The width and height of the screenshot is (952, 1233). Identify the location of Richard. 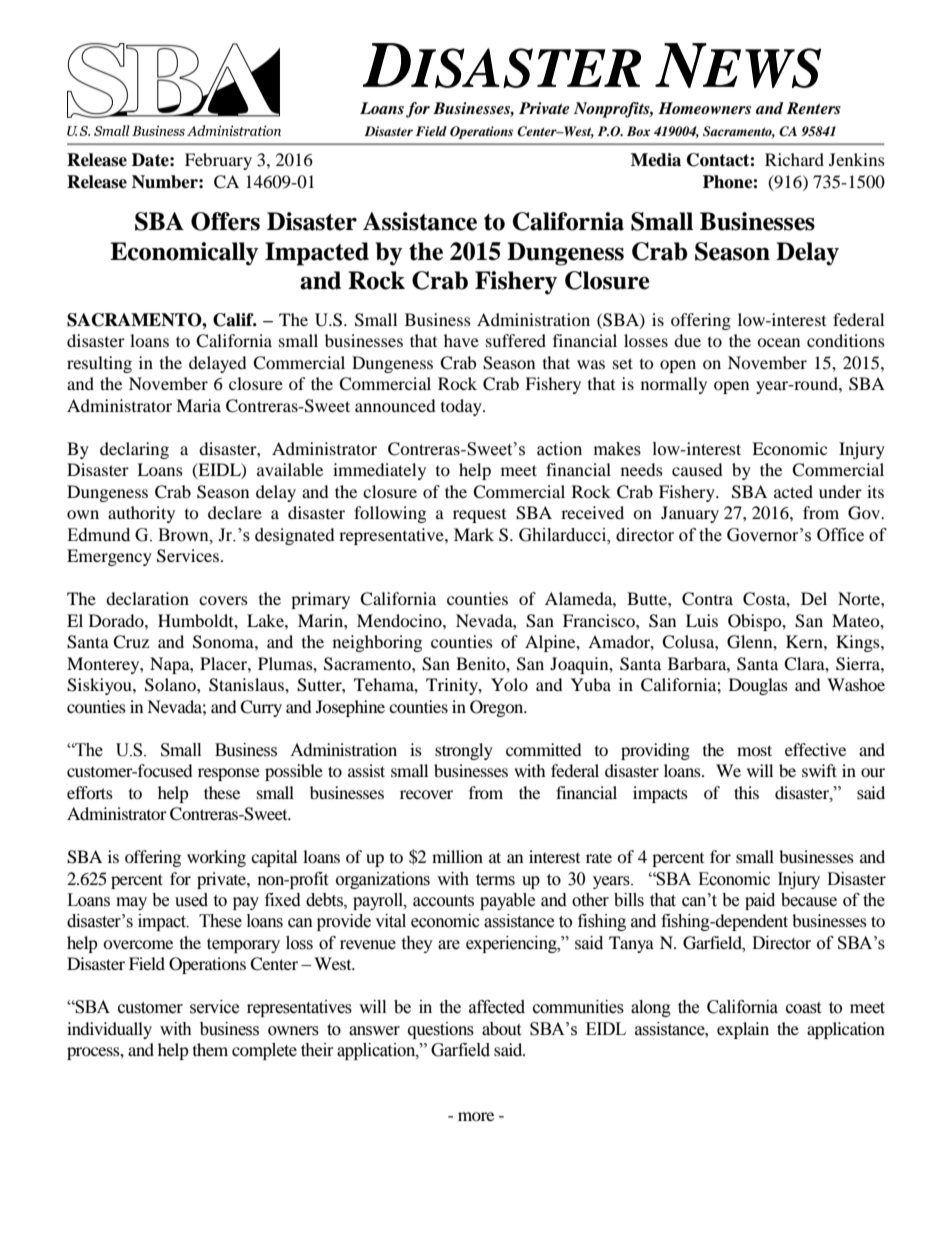
(794, 159).
